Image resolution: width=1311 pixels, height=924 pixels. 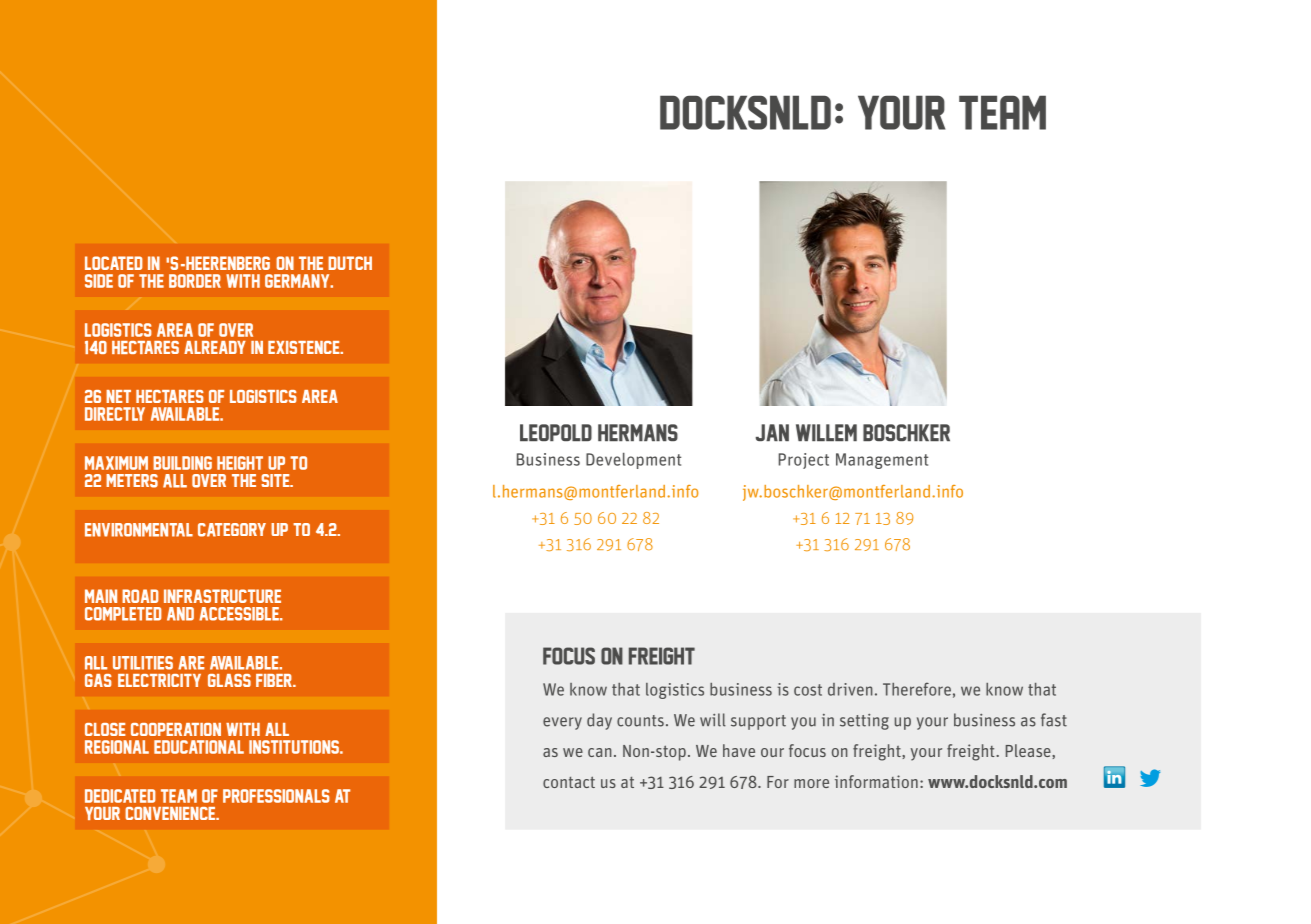 I want to click on leopold, so click(x=556, y=432).
